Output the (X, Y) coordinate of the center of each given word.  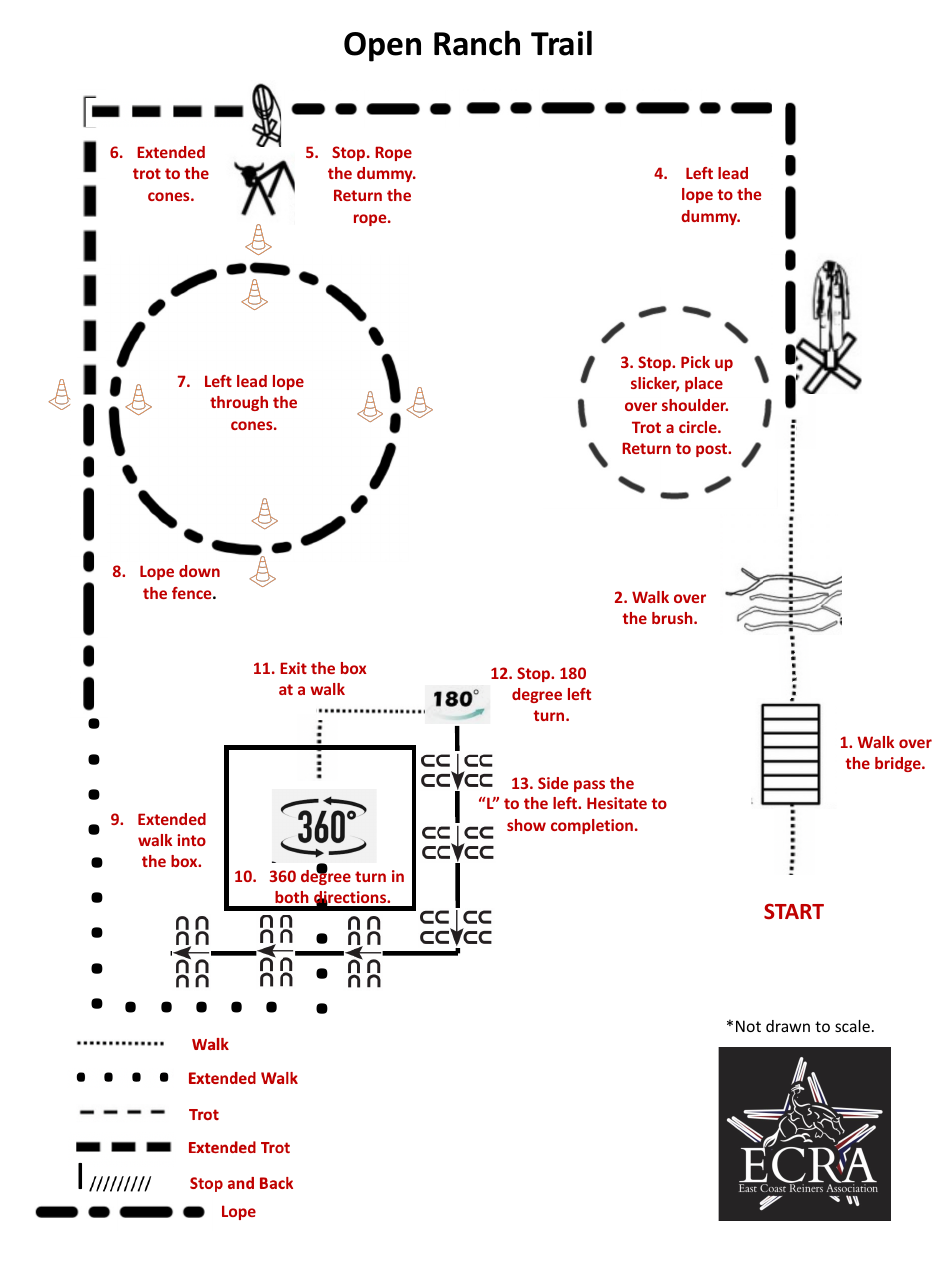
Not (748, 1026)
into (191, 840)
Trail (561, 43)
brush (673, 618)
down (199, 571)
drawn (788, 1026)
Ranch (477, 43)
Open (382, 47)
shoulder (695, 405)
